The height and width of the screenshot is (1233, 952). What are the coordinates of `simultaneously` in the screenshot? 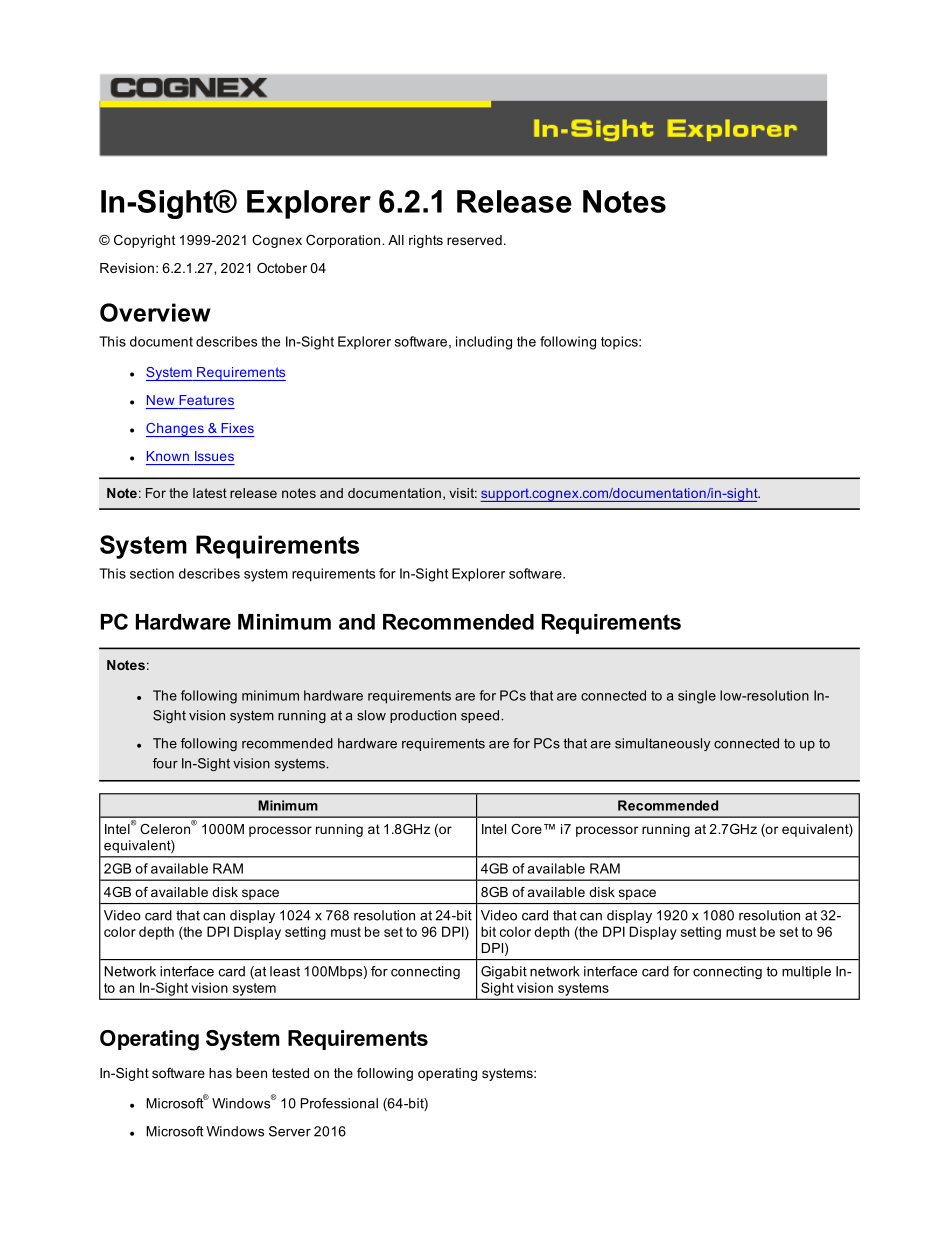 It's located at (662, 744).
